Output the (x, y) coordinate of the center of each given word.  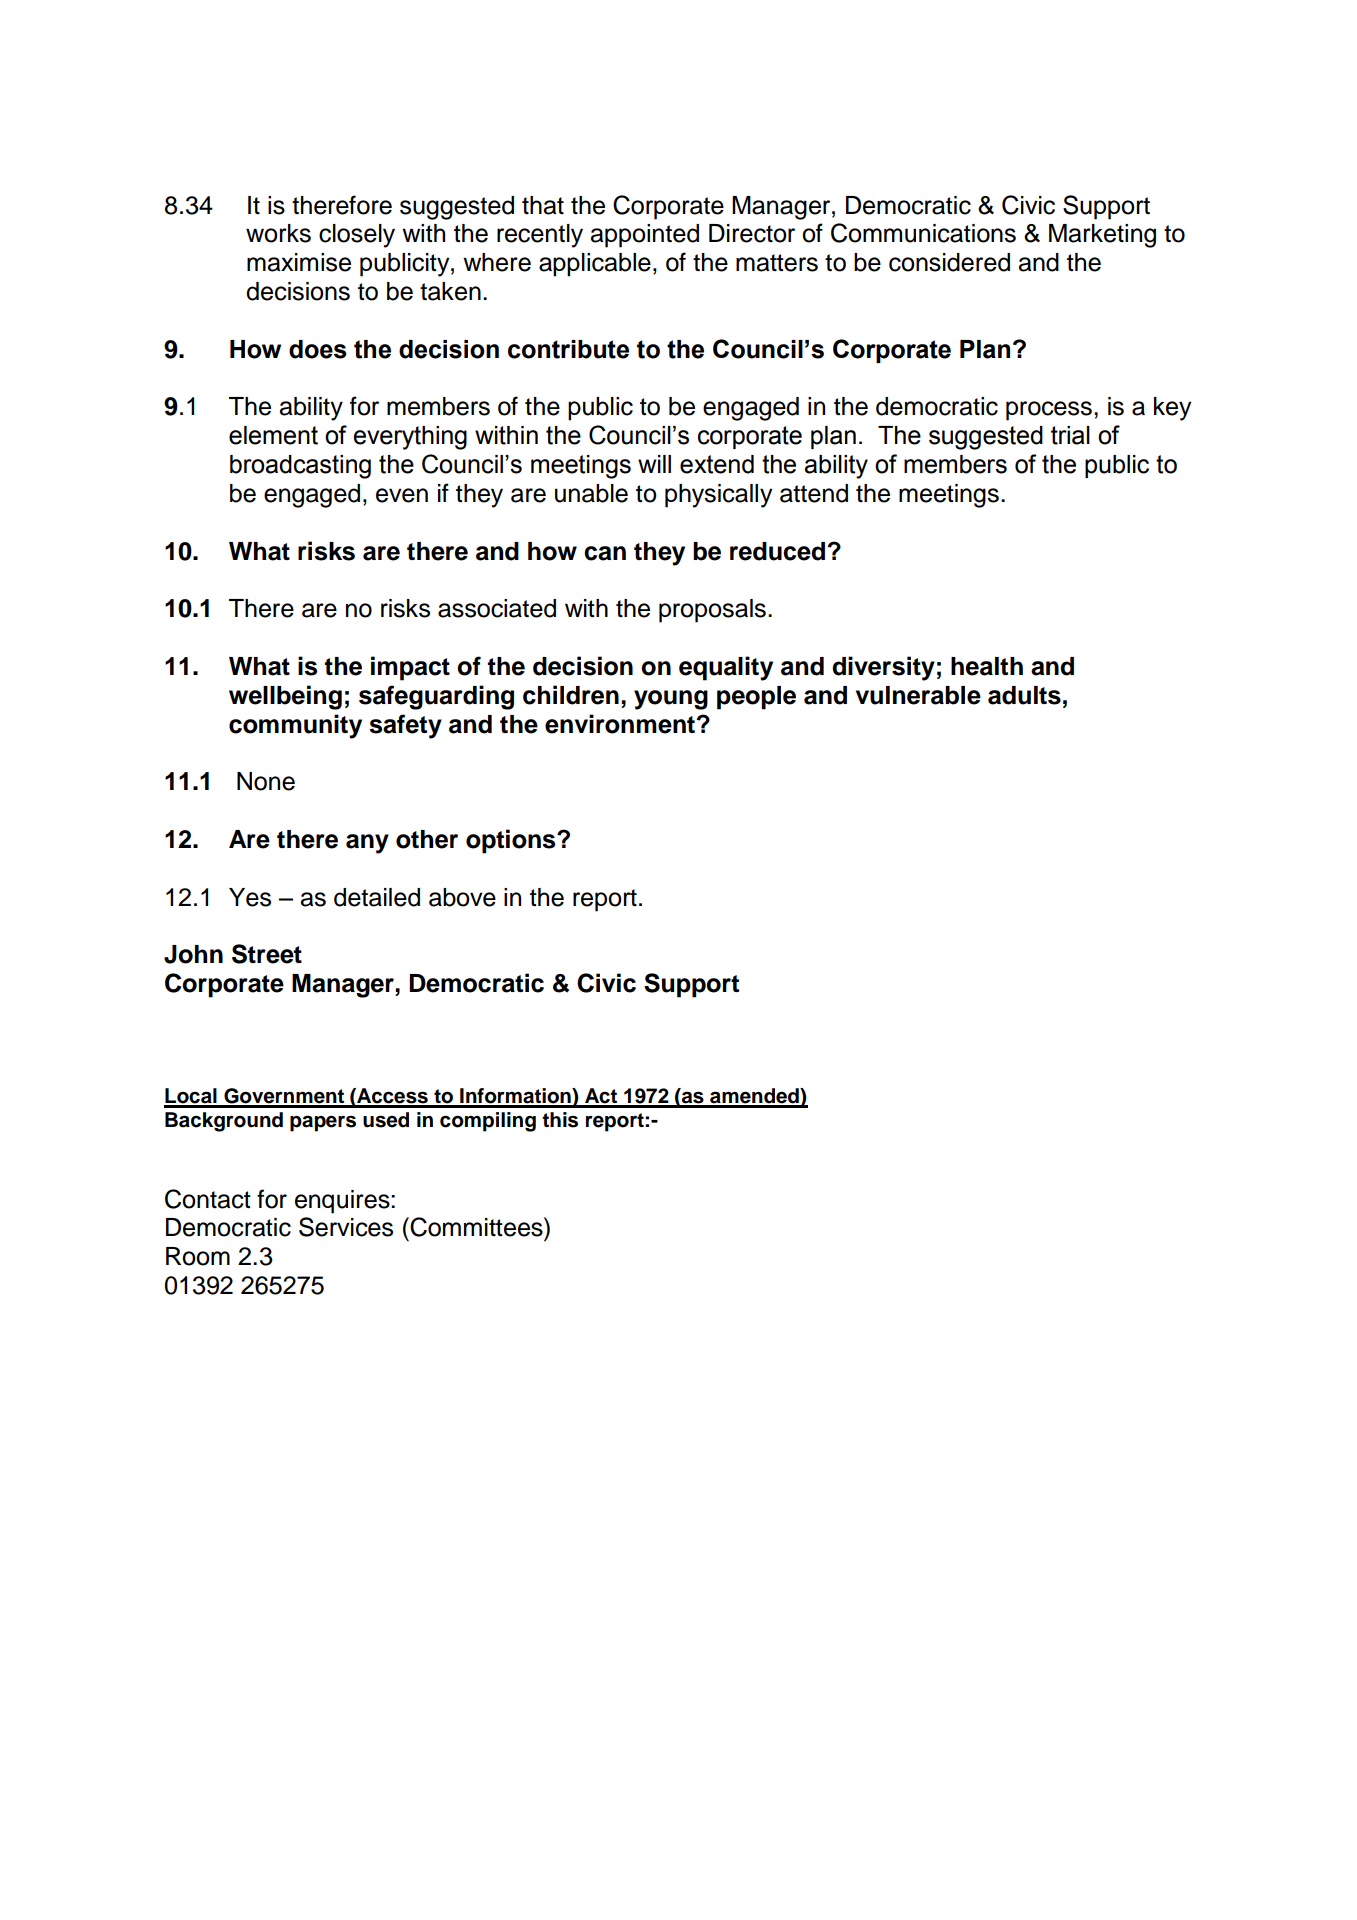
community (295, 726)
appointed (645, 236)
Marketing (1102, 236)
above (462, 897)
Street (267, 954)
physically (718, 496)
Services (346, 1227)
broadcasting (300, 467)
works (278, 233)
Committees (476, 1227)
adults (1024, 695)
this (560, 1120)
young (671, 700)
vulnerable (918, 695)
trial (1070, 435)
